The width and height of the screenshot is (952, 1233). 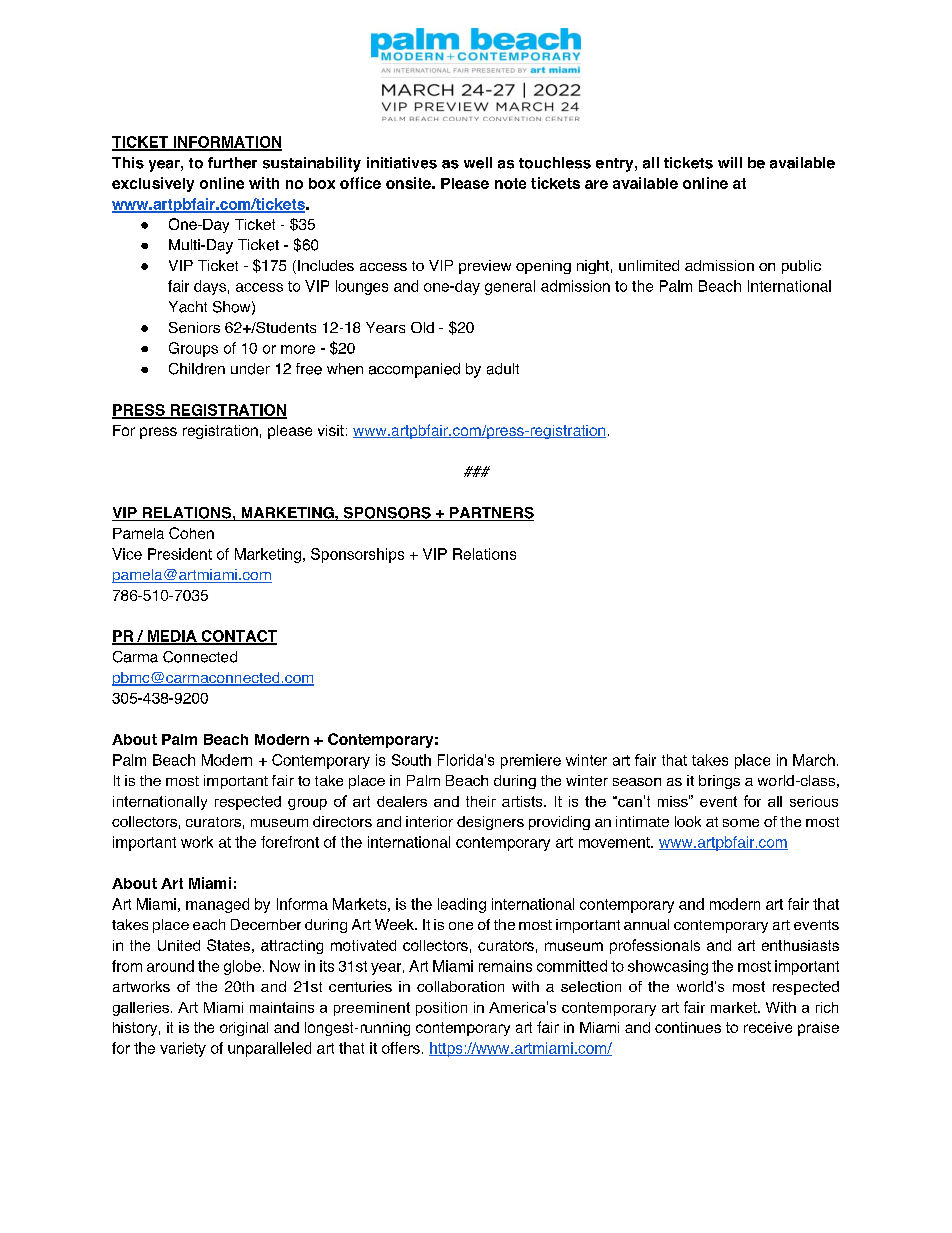 I want to click on collaboration, so click(x=460, y=986).
